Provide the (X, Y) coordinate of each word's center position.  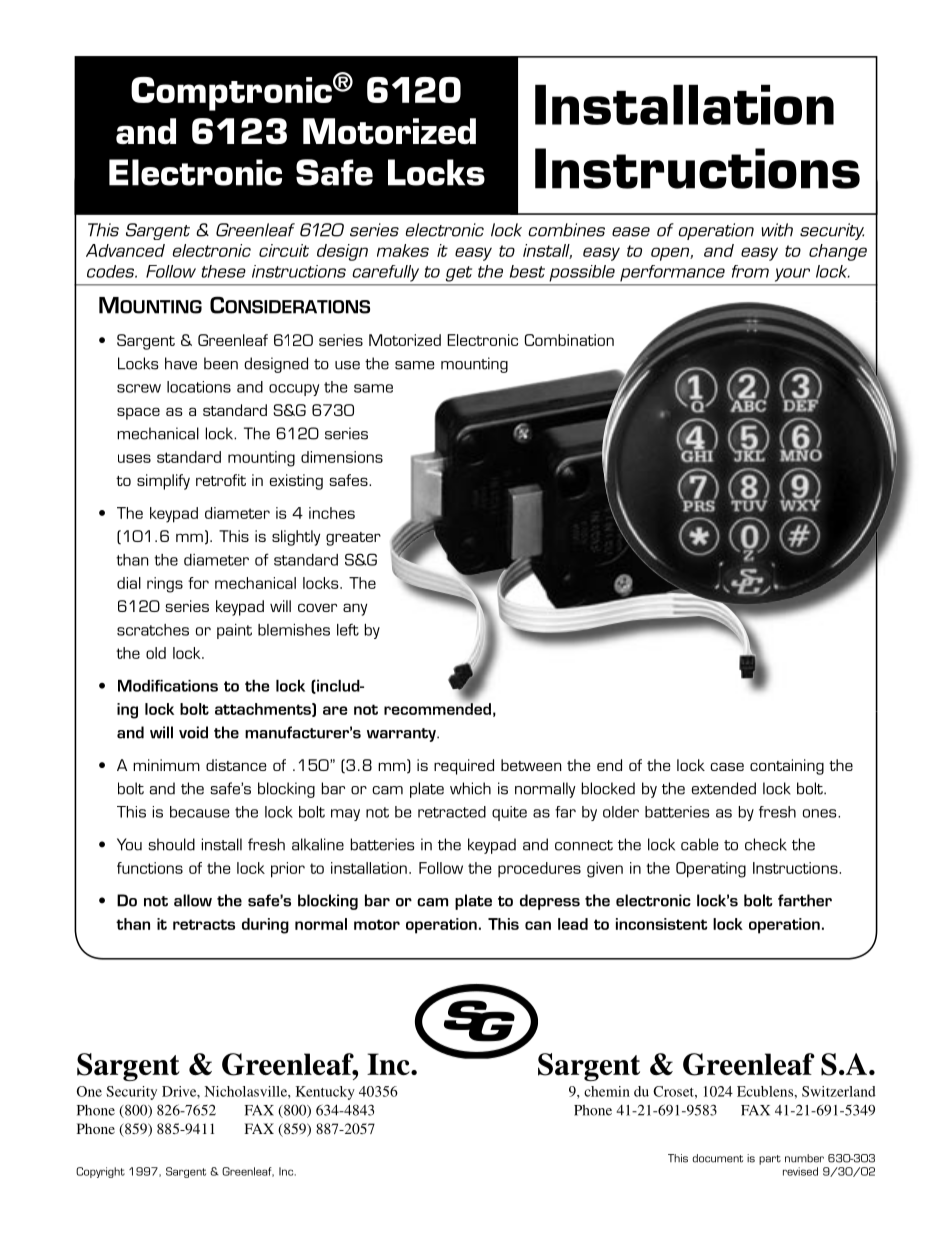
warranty (402, 735)
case (727, 766)
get (459, 274)
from (750, 271)
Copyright (100, 1172)
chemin (607, 1091)
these (224, 271)
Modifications (168, 686)
